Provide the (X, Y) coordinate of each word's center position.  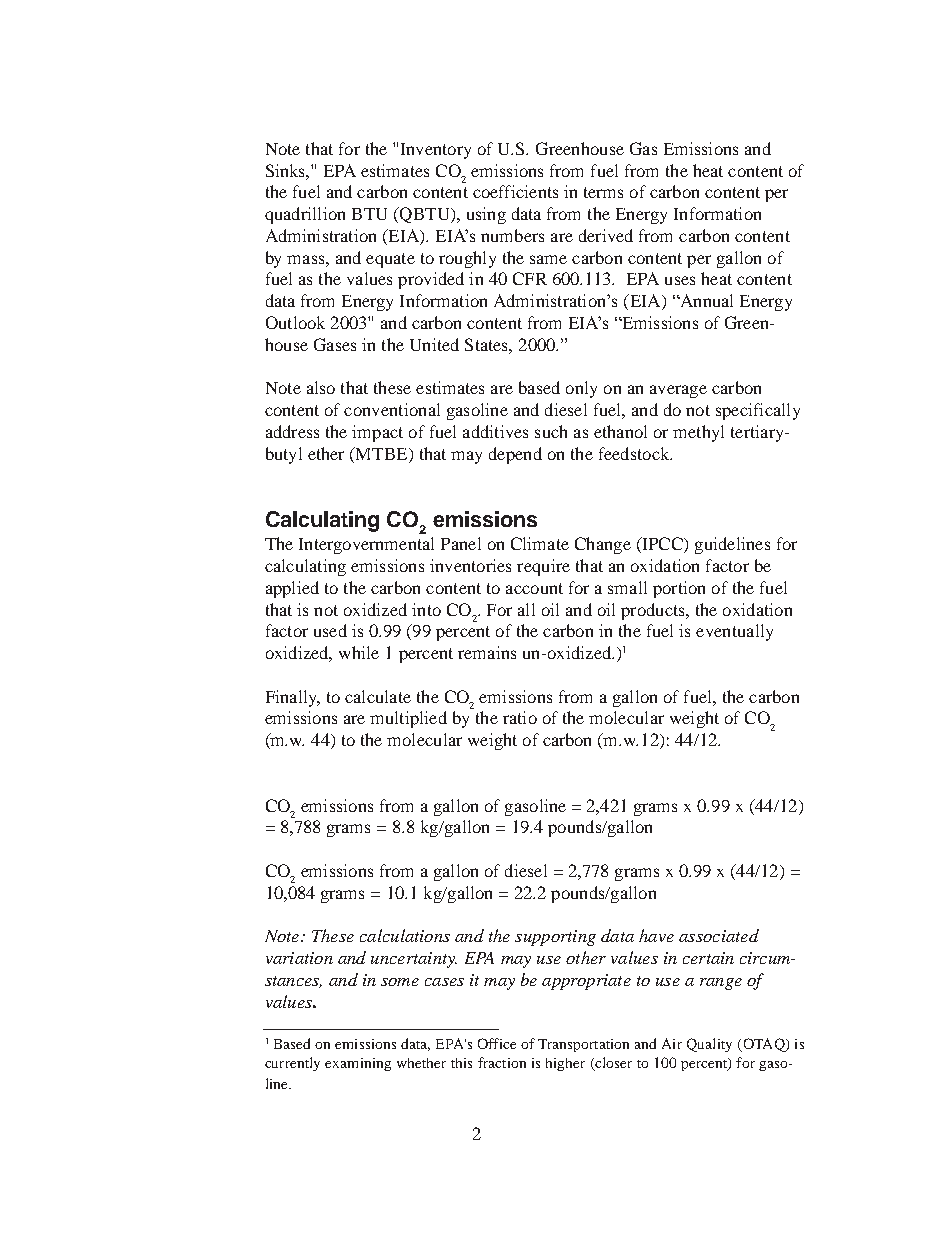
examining (358, 1064)
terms (603, 192)
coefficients (515, 191)
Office (497, 1043)
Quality (709, 1045)
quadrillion (305, 215)
